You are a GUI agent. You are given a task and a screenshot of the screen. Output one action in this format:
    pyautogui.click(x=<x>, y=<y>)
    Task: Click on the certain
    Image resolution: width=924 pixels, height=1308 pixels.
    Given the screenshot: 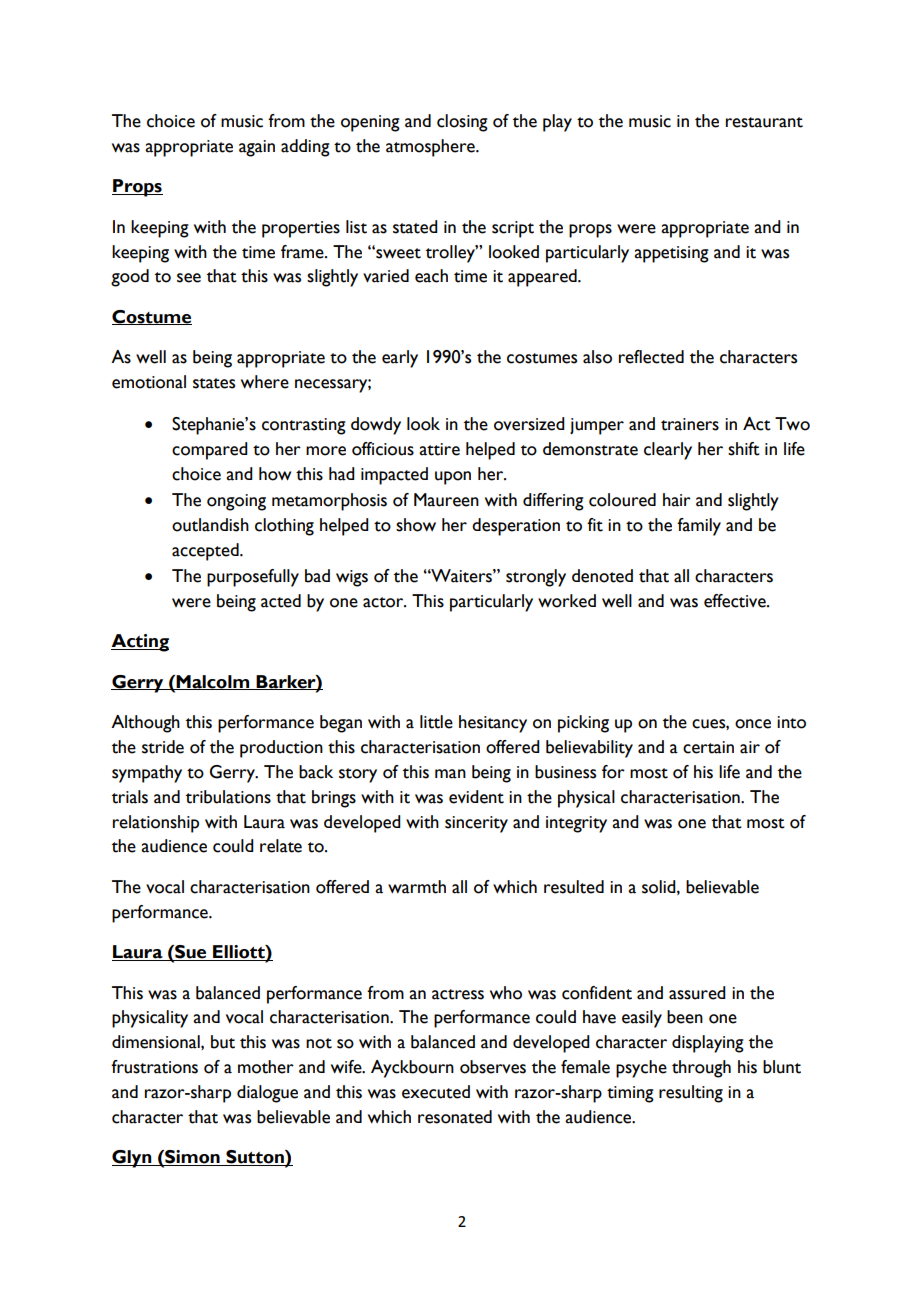 What is the action you would take?
    pyautogui.click(x=708, y=747)
